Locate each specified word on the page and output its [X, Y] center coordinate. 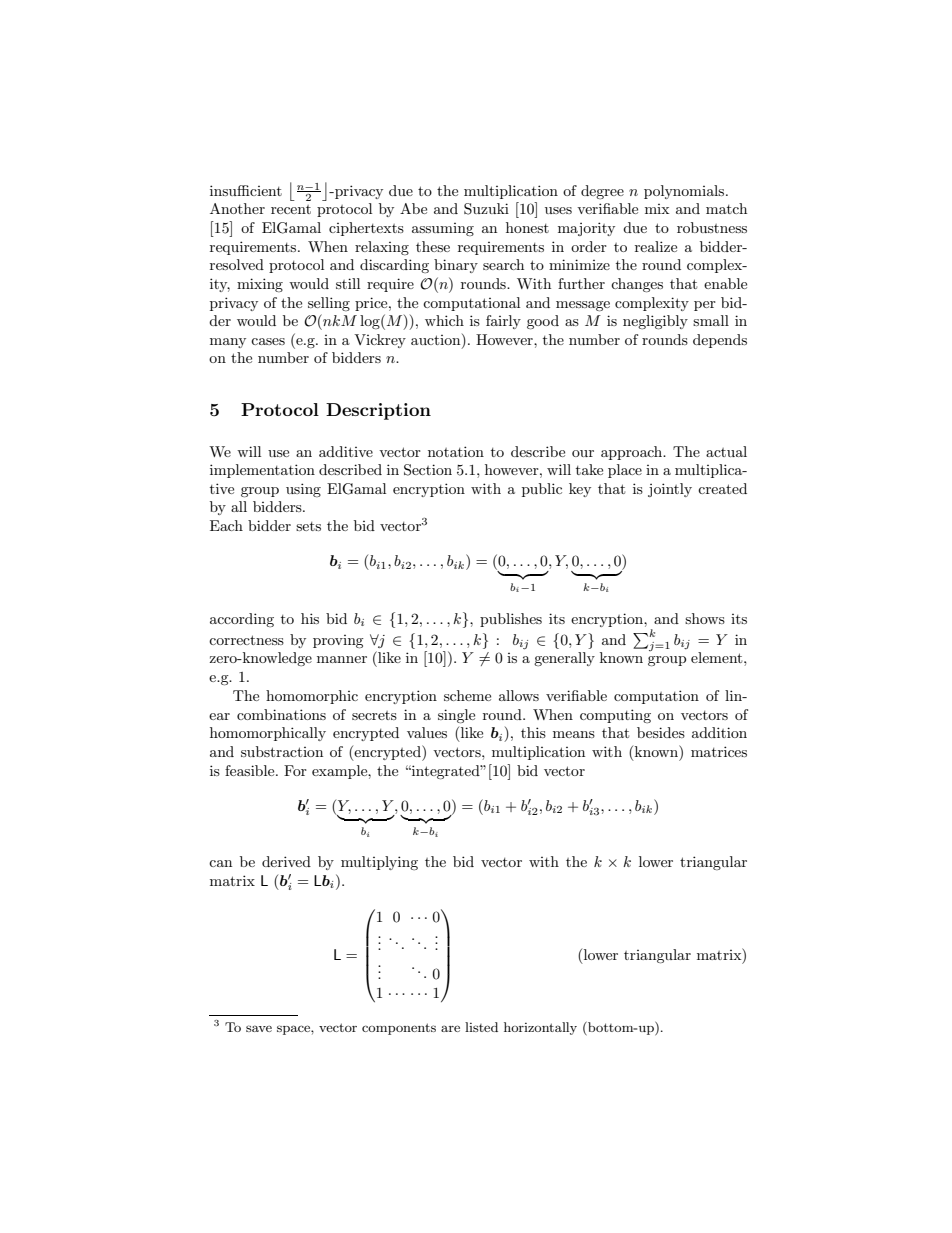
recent [291, 209]
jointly [670, 490]
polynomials [685, 192]
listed [481, 1027]
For [295, 770]
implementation [262, 471]
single [456, 716]
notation [456, 451]
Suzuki [486, 209]
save [259, 1028]
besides [661, 732]
